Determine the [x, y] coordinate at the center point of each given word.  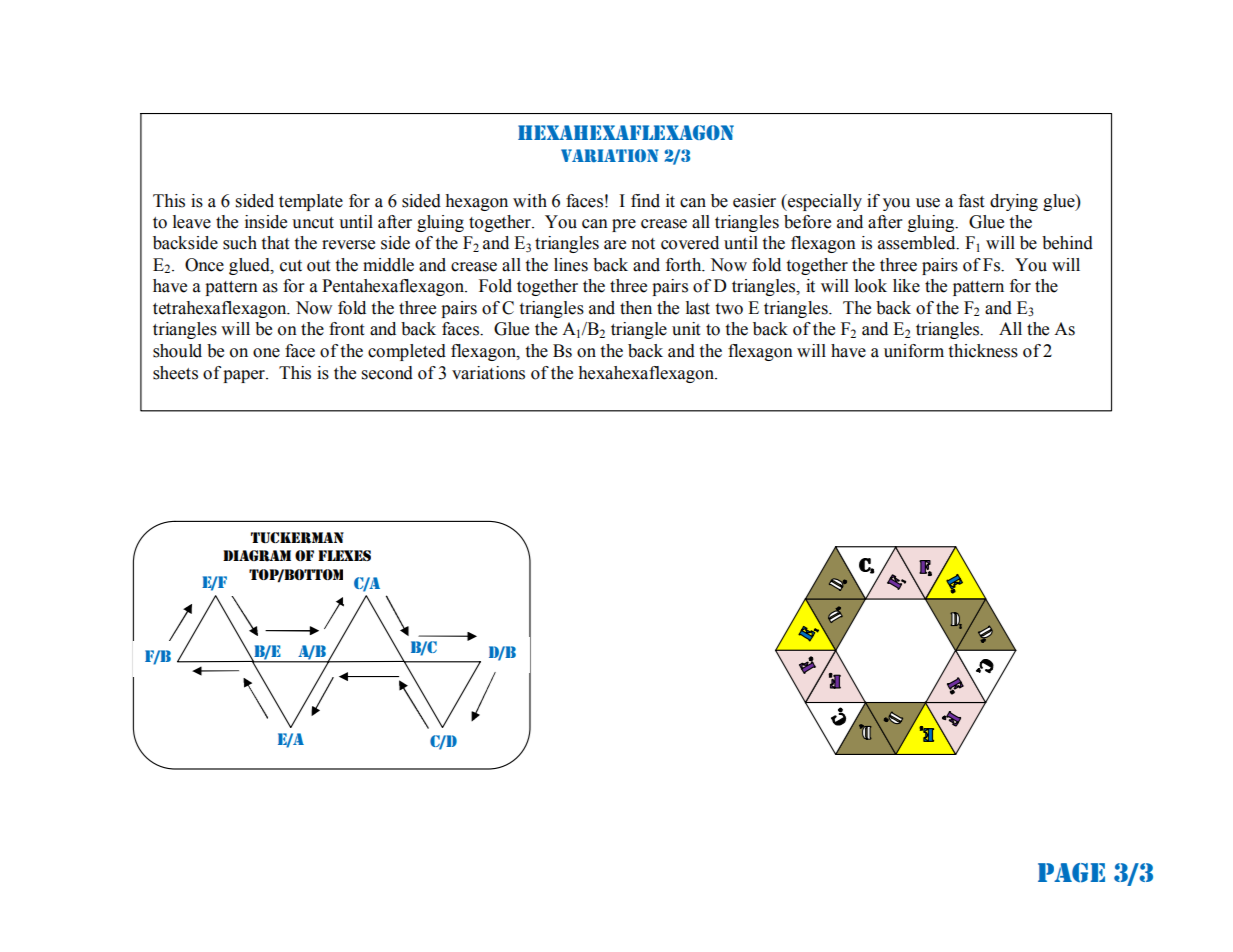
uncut [313, 223]
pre [624, 225]
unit [686, 329]
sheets [175, 373]
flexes [344, 555]
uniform [914, 351]
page [1071, 873]
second [387, 373]
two [729, 309]
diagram [257, 556]
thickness [983, 351]
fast [971, 201]
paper [245, 376]
